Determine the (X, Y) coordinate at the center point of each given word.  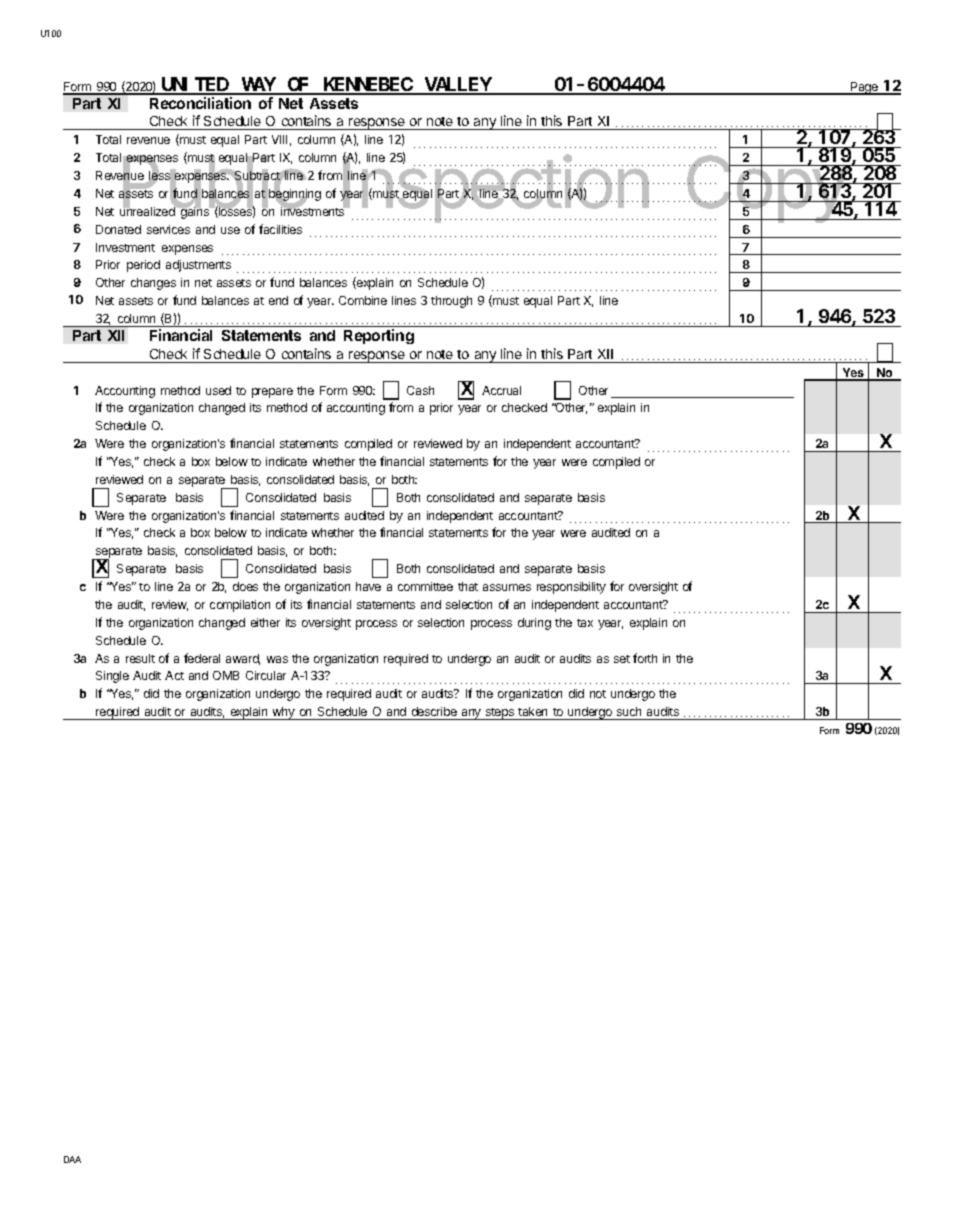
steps (500, 714)
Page (865, 88)
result (140, 658)
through (451, 302)
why (284, 713)
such (629, 711)
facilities (280, 229)
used (218, 390)
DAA (72, 1159)
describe (434, 711)
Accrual (501, 390)
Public (215, 183)
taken (532, 711)
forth (645, 658)
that (468, 586)
